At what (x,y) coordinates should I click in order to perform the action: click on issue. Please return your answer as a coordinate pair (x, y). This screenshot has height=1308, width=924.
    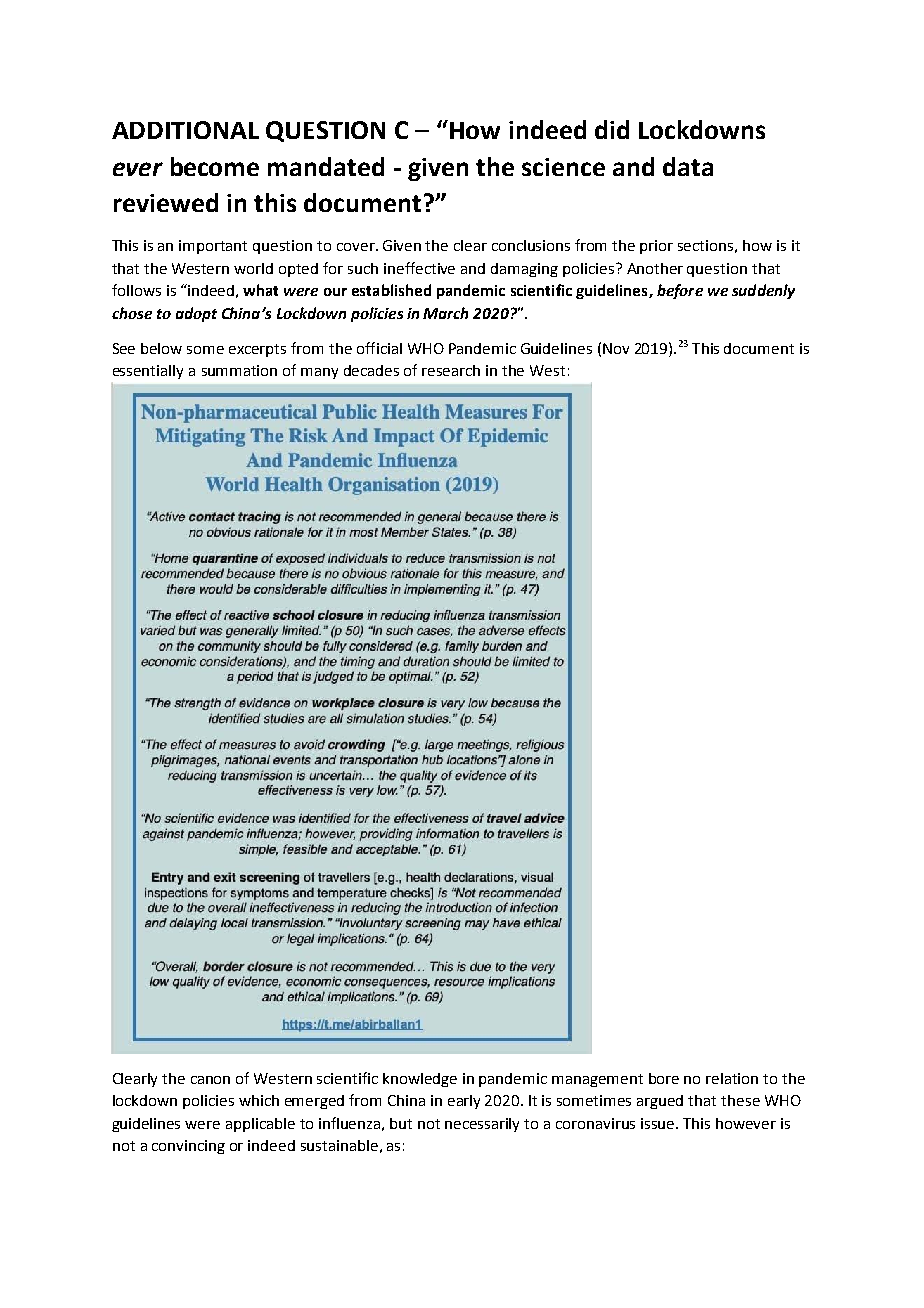
    Looking at the image, I should click on (659, 1123).
